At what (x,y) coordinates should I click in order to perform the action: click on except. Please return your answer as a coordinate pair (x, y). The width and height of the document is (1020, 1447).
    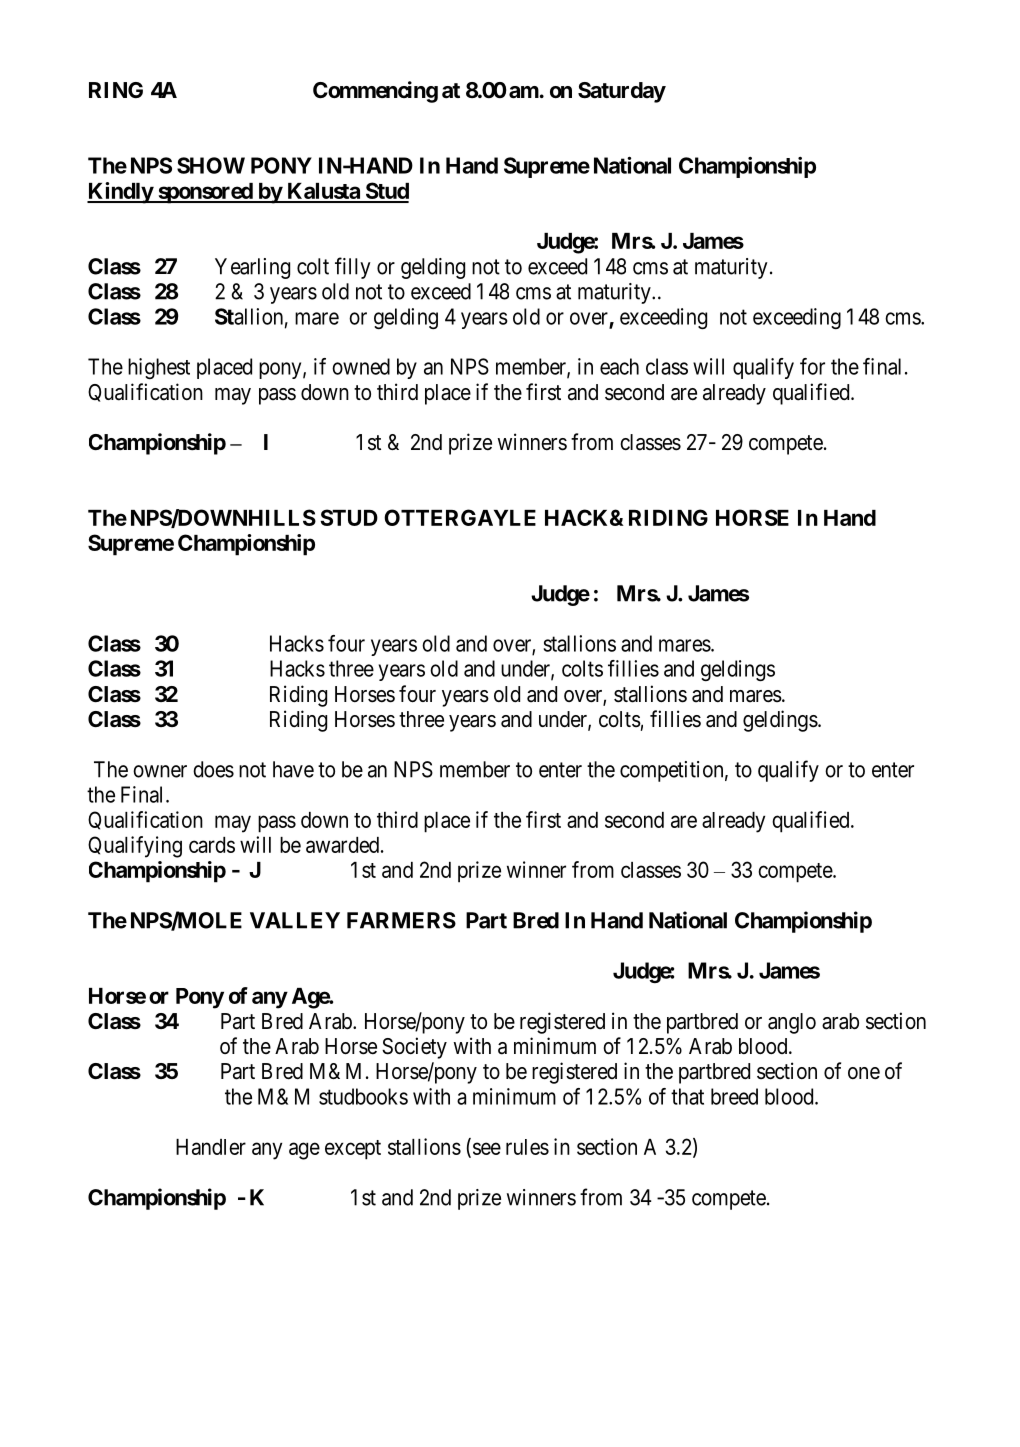
    Looking at the image, I should click on (353, 1150).
